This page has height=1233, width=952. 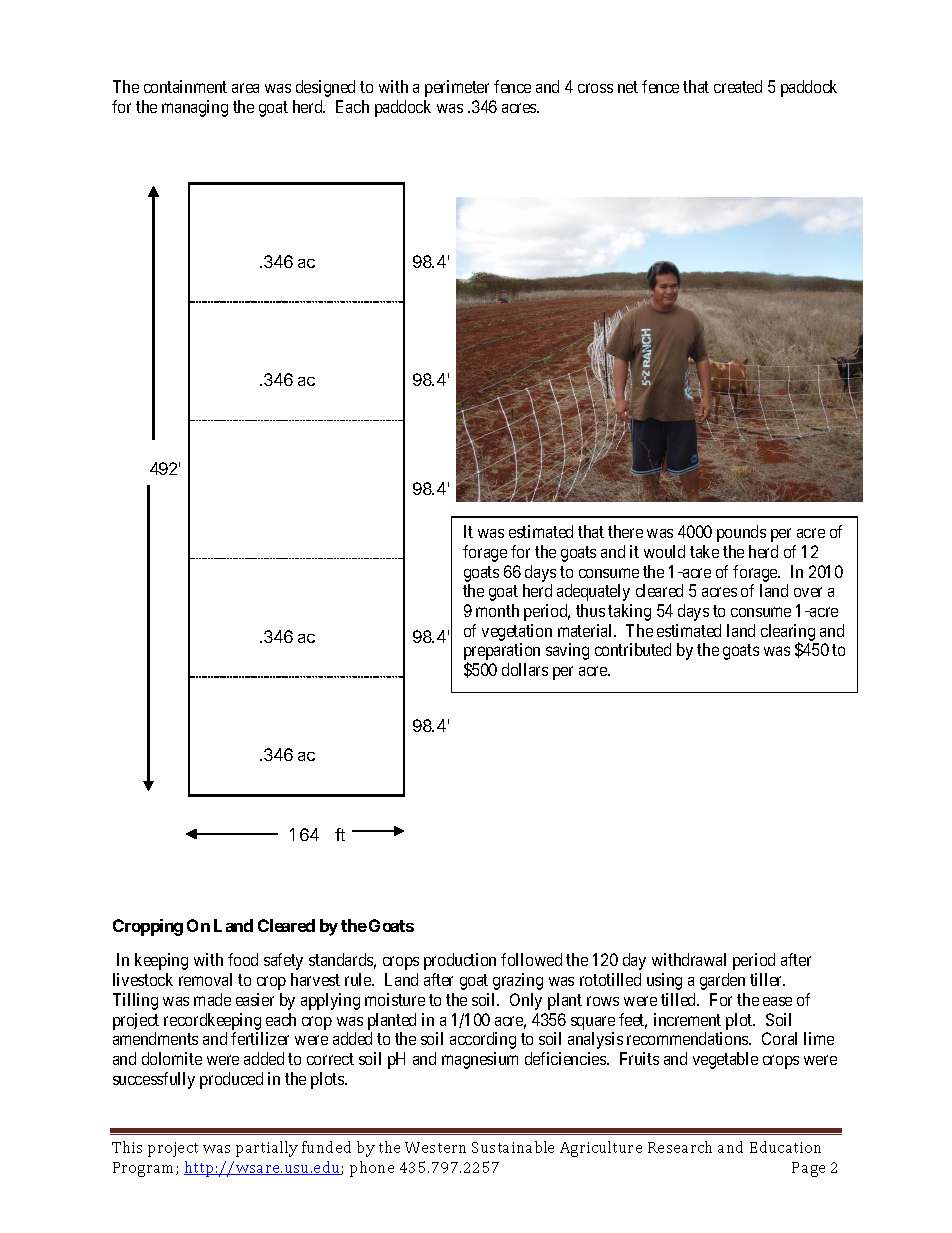 What do you see at coordinates (435, 1147) in the page?
I see `Western` at bounding box center [435, 1147].
